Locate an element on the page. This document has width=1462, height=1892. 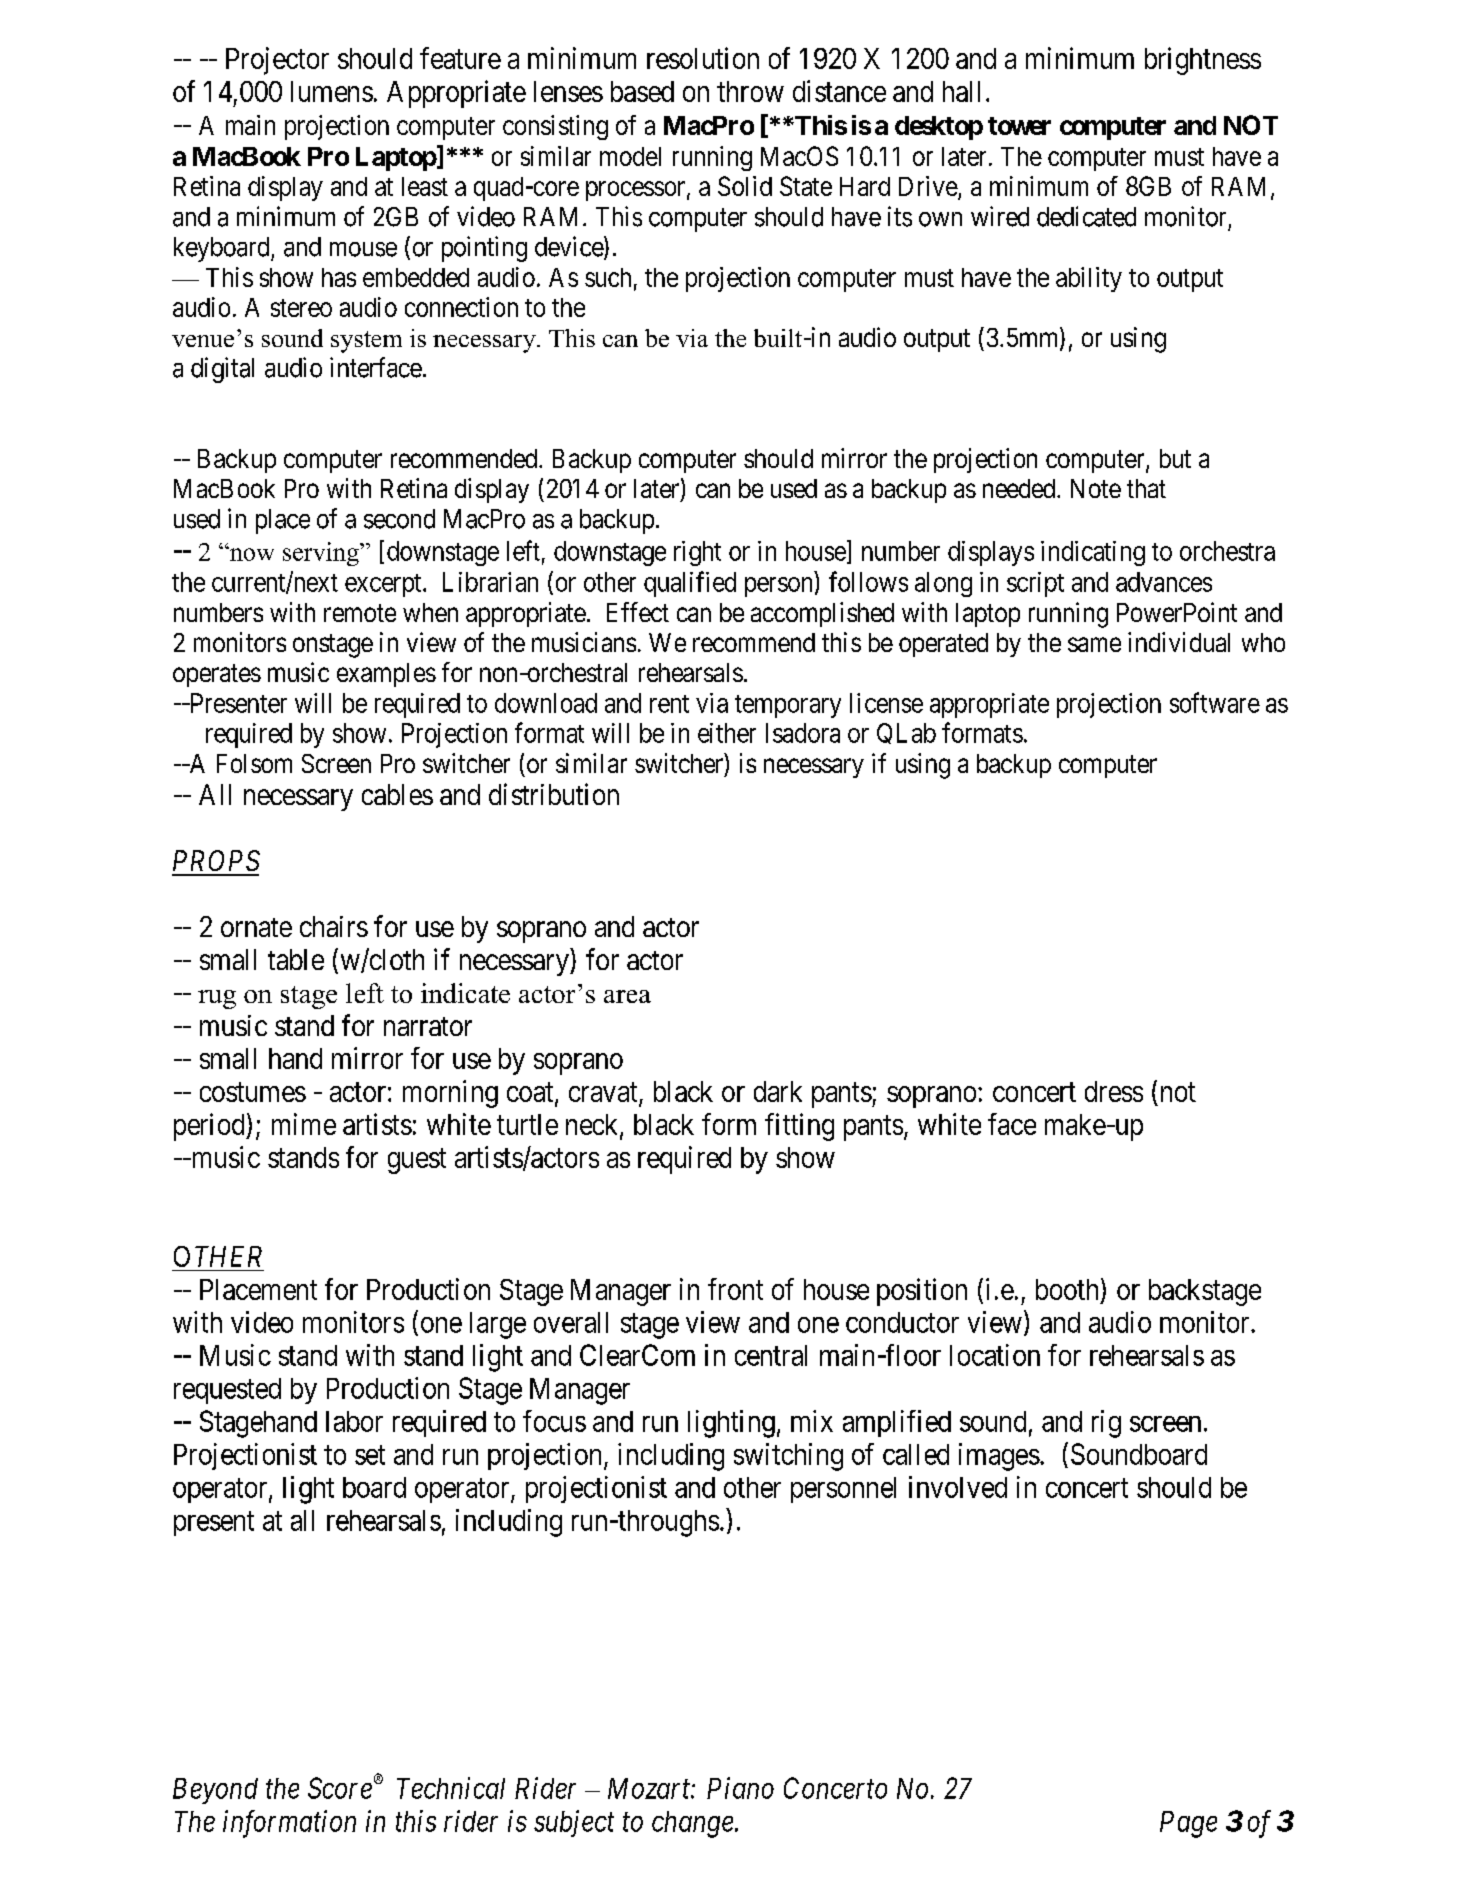
temporary is located at coordinates (788, 706).
